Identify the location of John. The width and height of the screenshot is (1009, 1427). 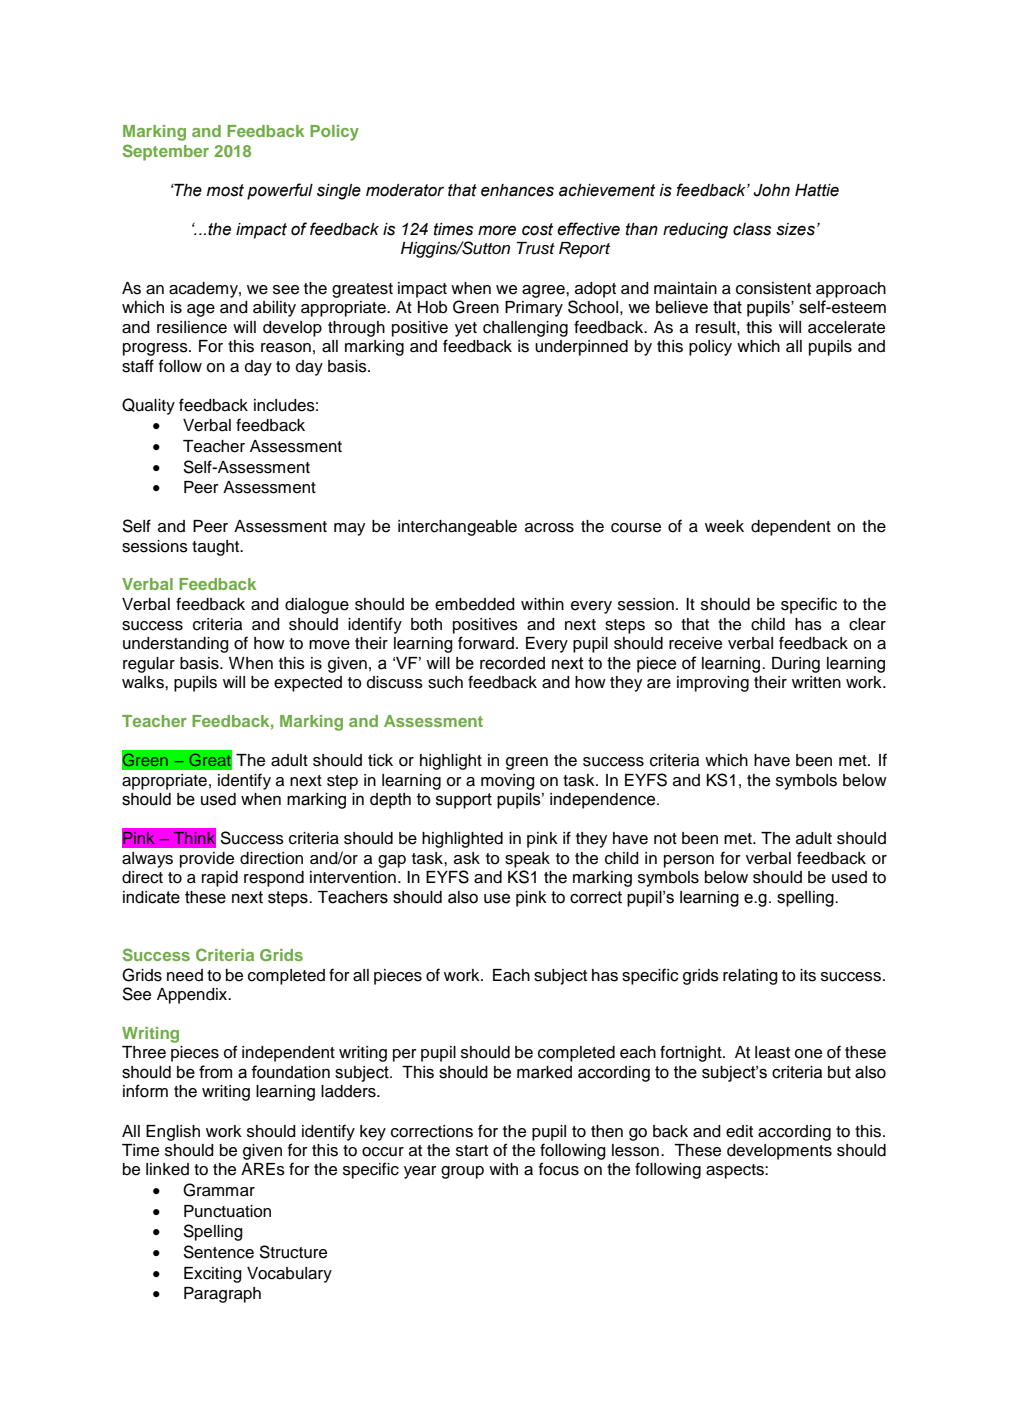
(771, 190).
